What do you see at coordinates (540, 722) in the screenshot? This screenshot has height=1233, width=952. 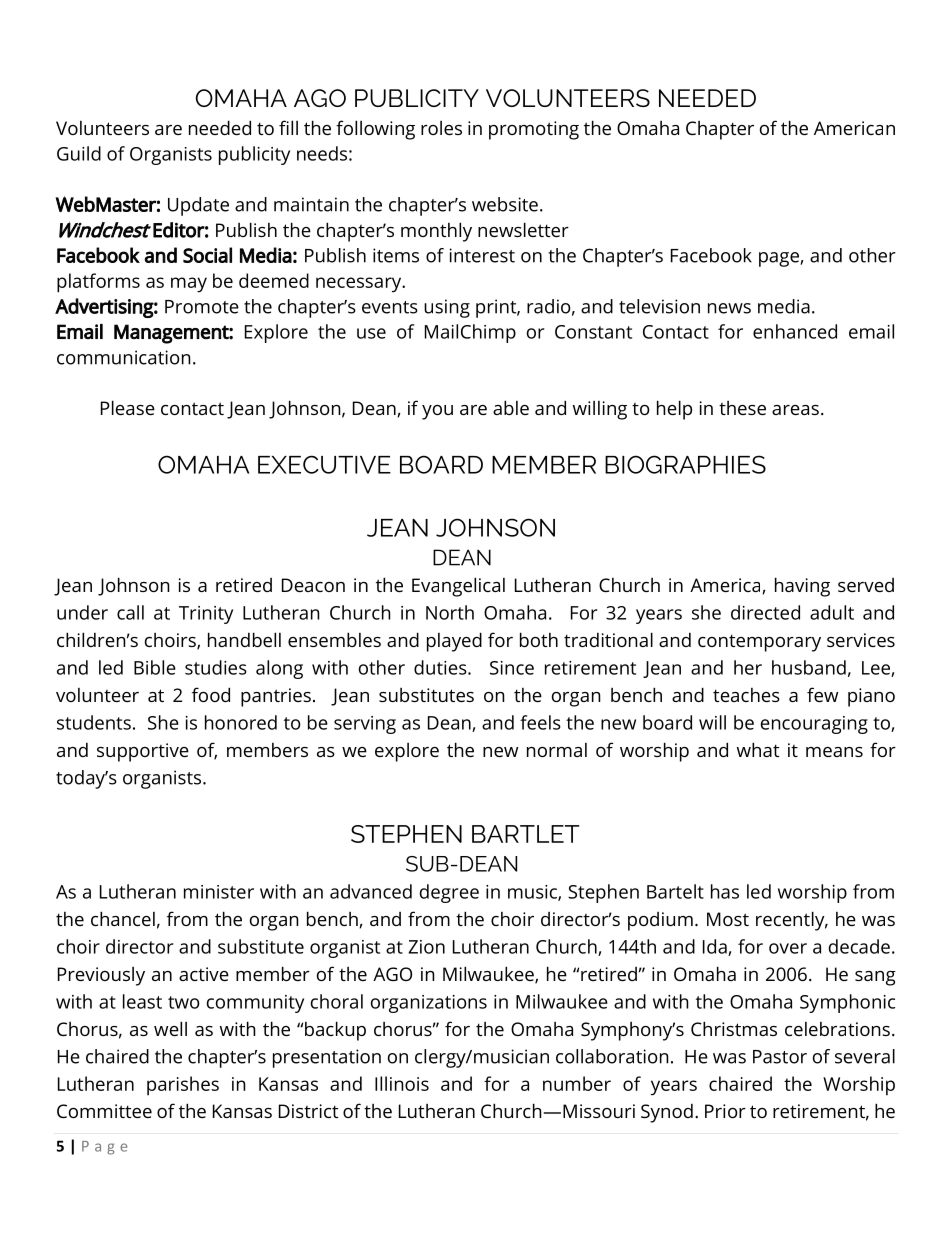 I see `feels` at bounding box center [540, 722].
